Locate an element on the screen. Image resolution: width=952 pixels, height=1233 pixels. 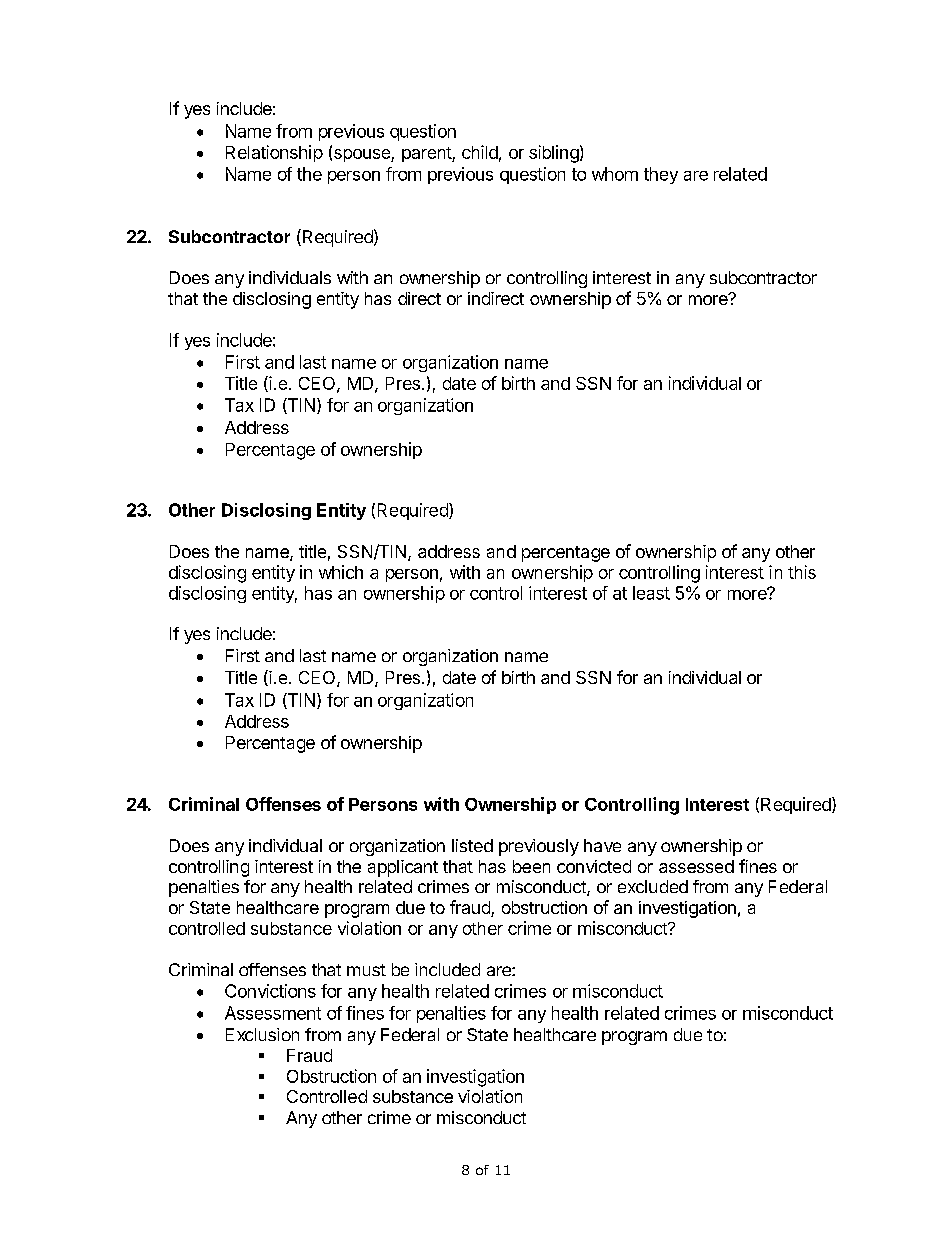
which is located at coordinates (341, 572).
